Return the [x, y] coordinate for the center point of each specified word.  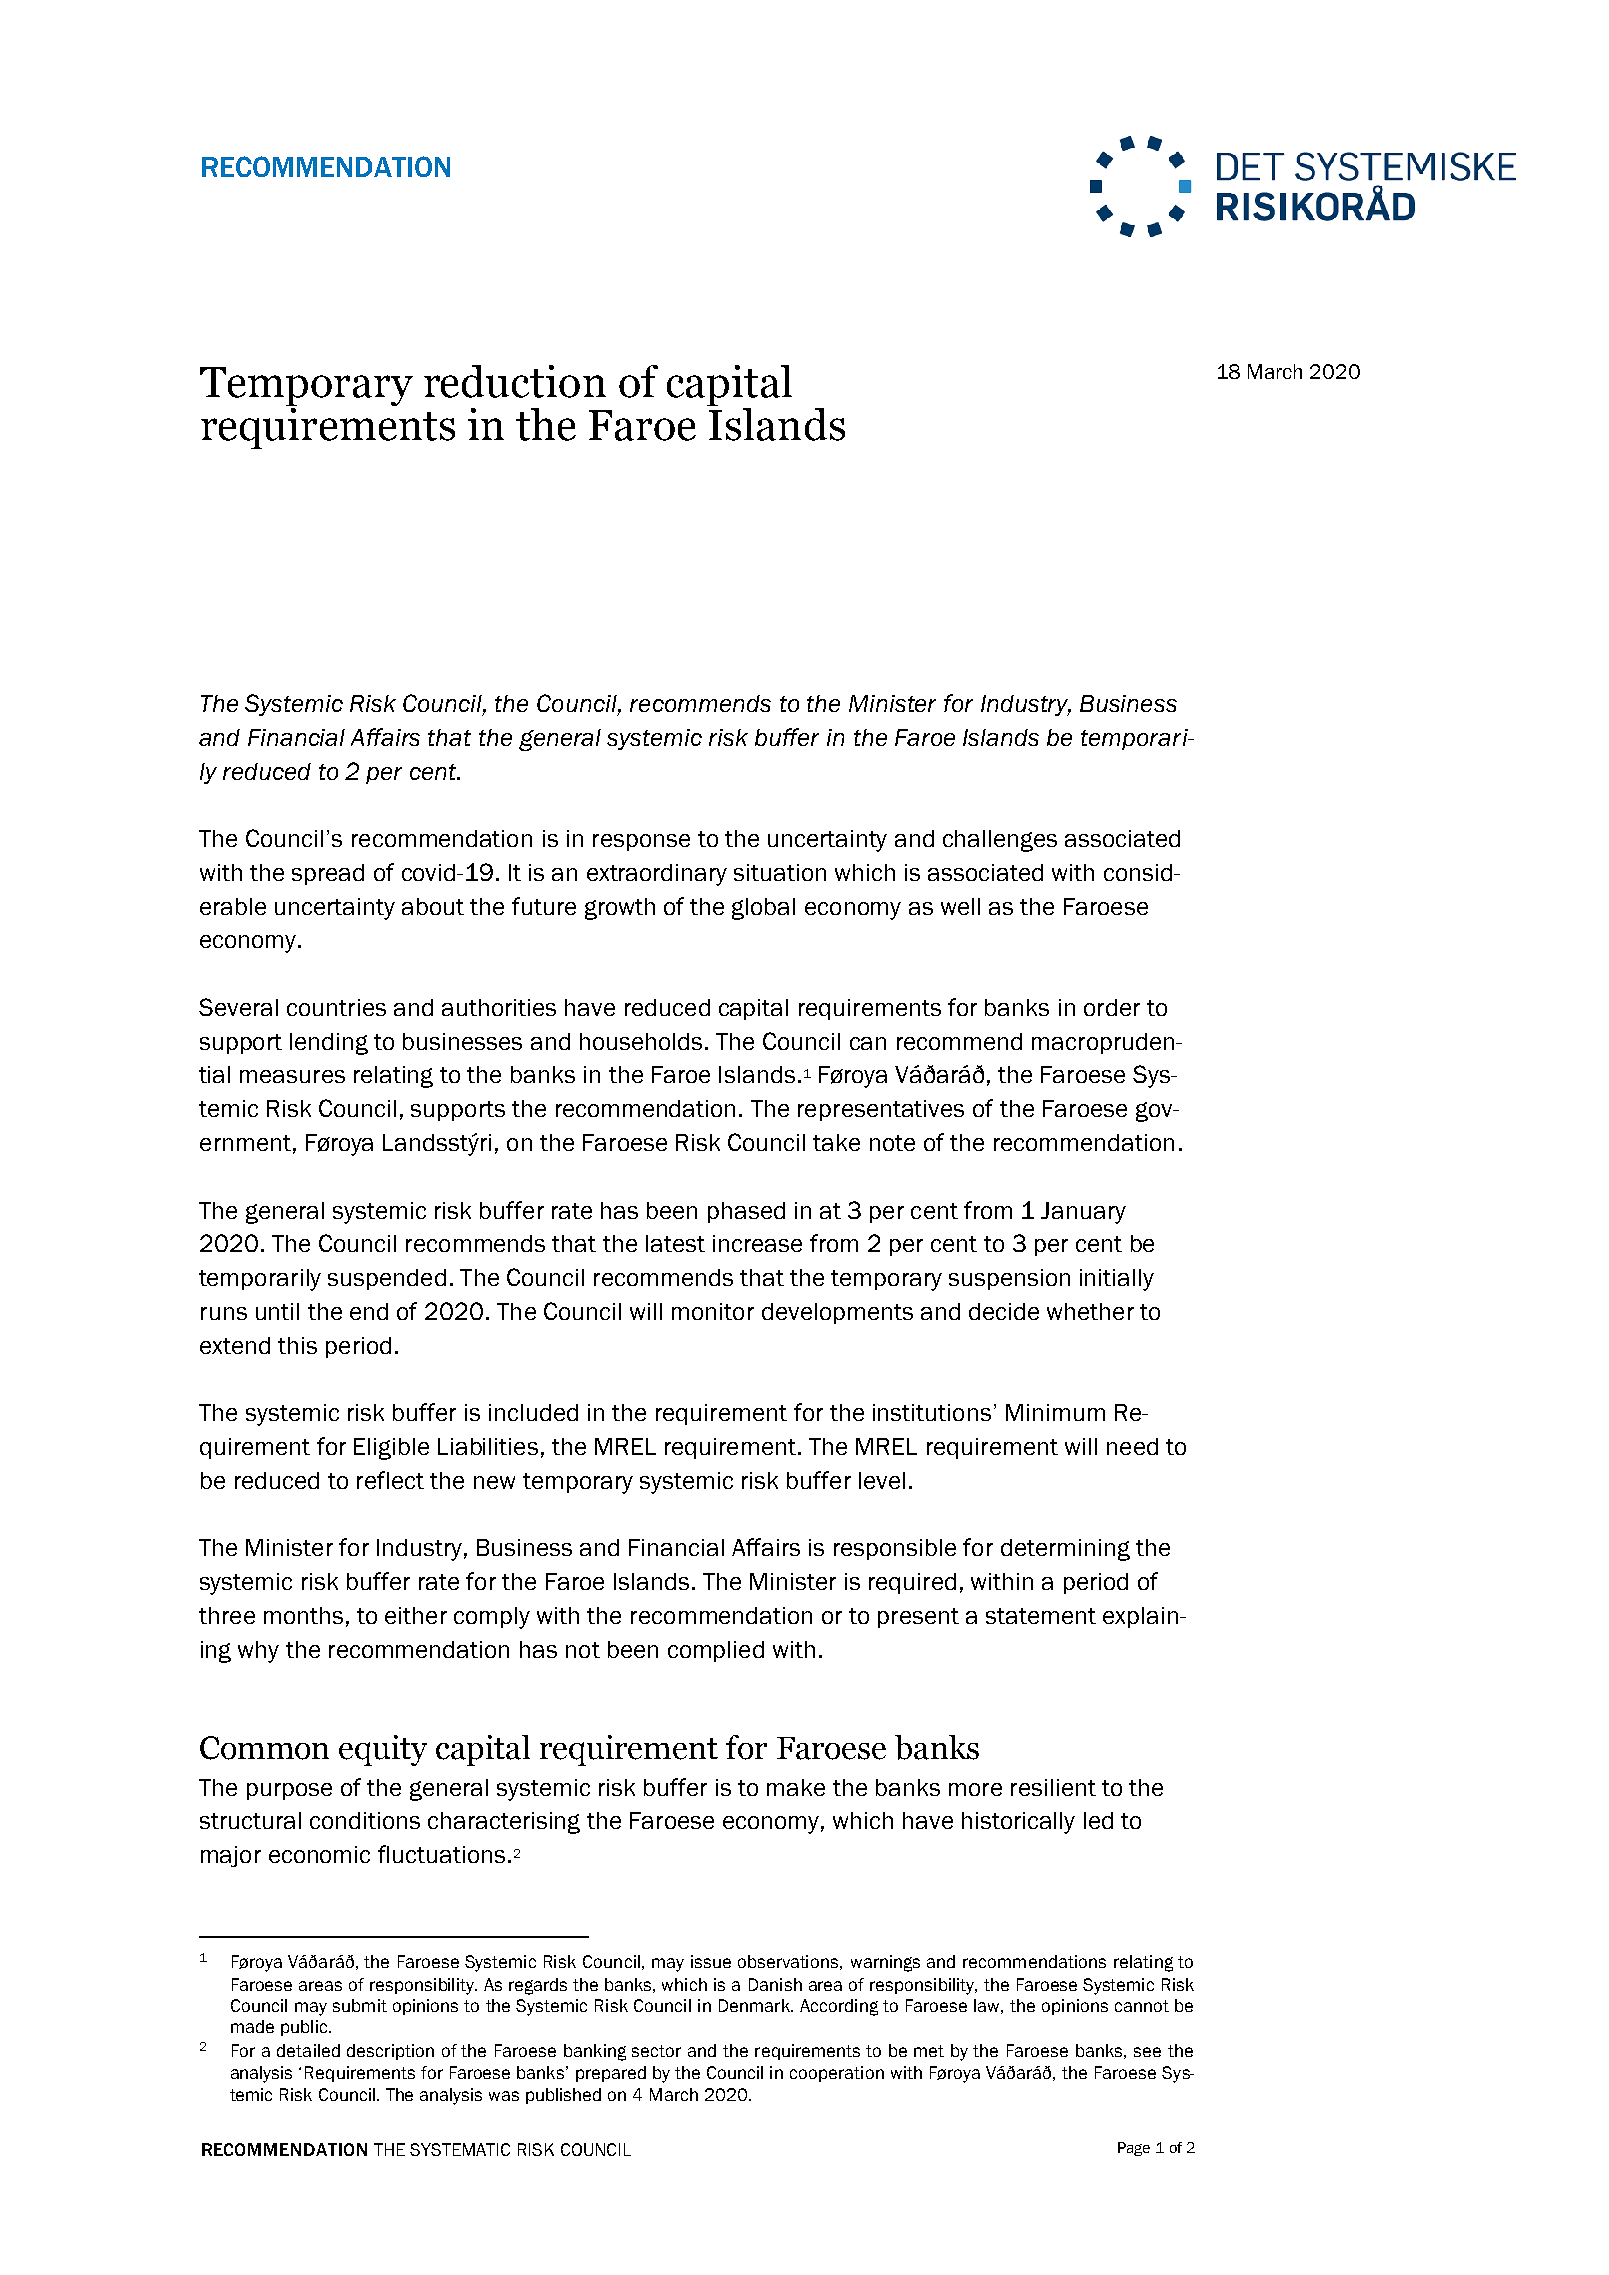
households [641, 1041]
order [1112, 1007]
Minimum [1055, 1412]
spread [328, 874]
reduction [515, 381]
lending [329, 1044]
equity [383, 1750]
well [960, 906]
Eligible [391, 1449]
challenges [1000, 841]
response [641, 842]
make [796, 1787]
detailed [308, 2050]
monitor [713, 1311]
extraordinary [657, 875]
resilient [1053, 1787]
